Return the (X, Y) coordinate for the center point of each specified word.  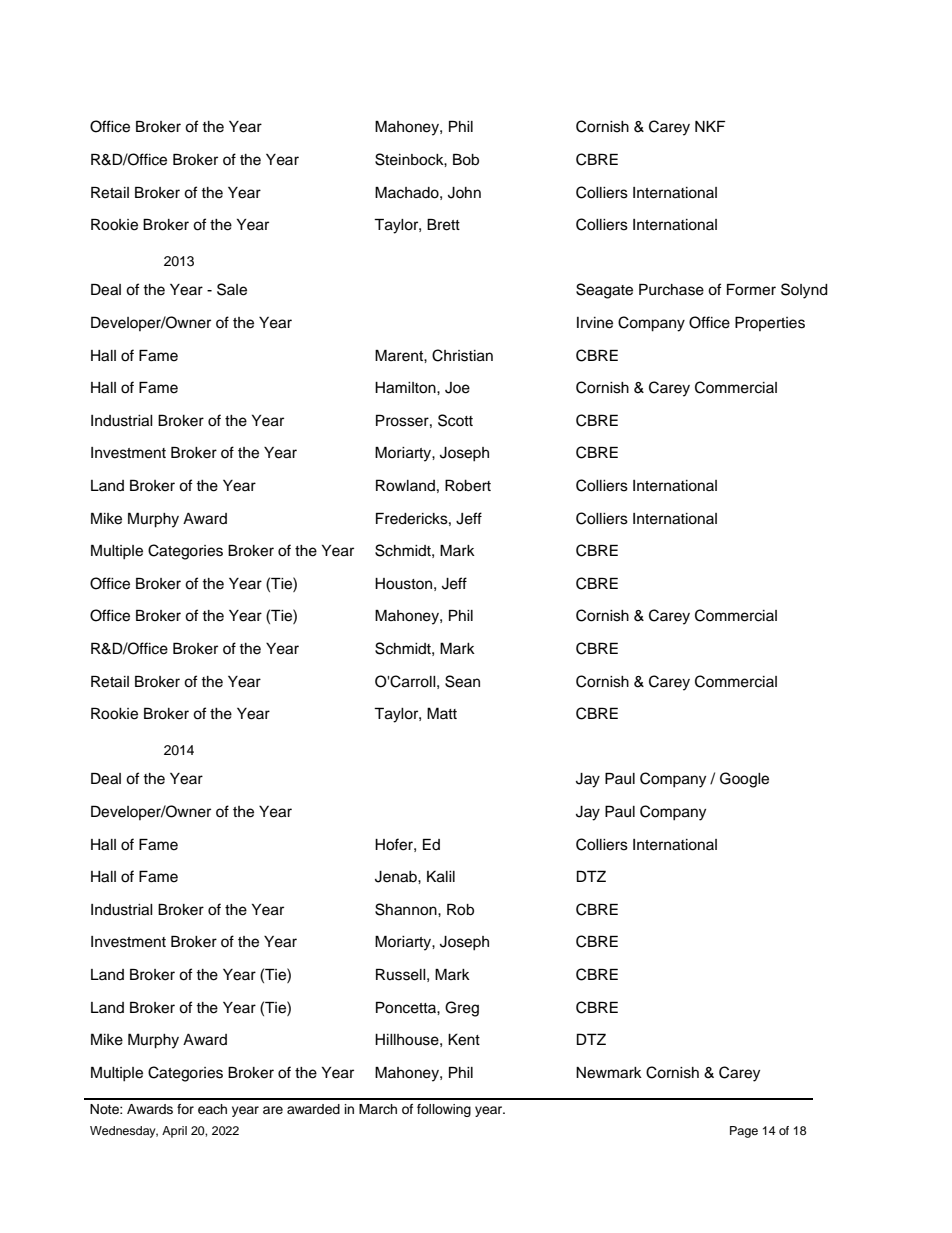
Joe (457, 388)
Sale (232, 289)
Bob (466, 160)
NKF (710, 126)
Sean (462, 681)
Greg (462, 1009)
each (212, 1109)
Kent (464, 1039)
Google (744, 780)
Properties (770, 323)
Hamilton (406, 388)
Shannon (407, 909)
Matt (442, 713)
